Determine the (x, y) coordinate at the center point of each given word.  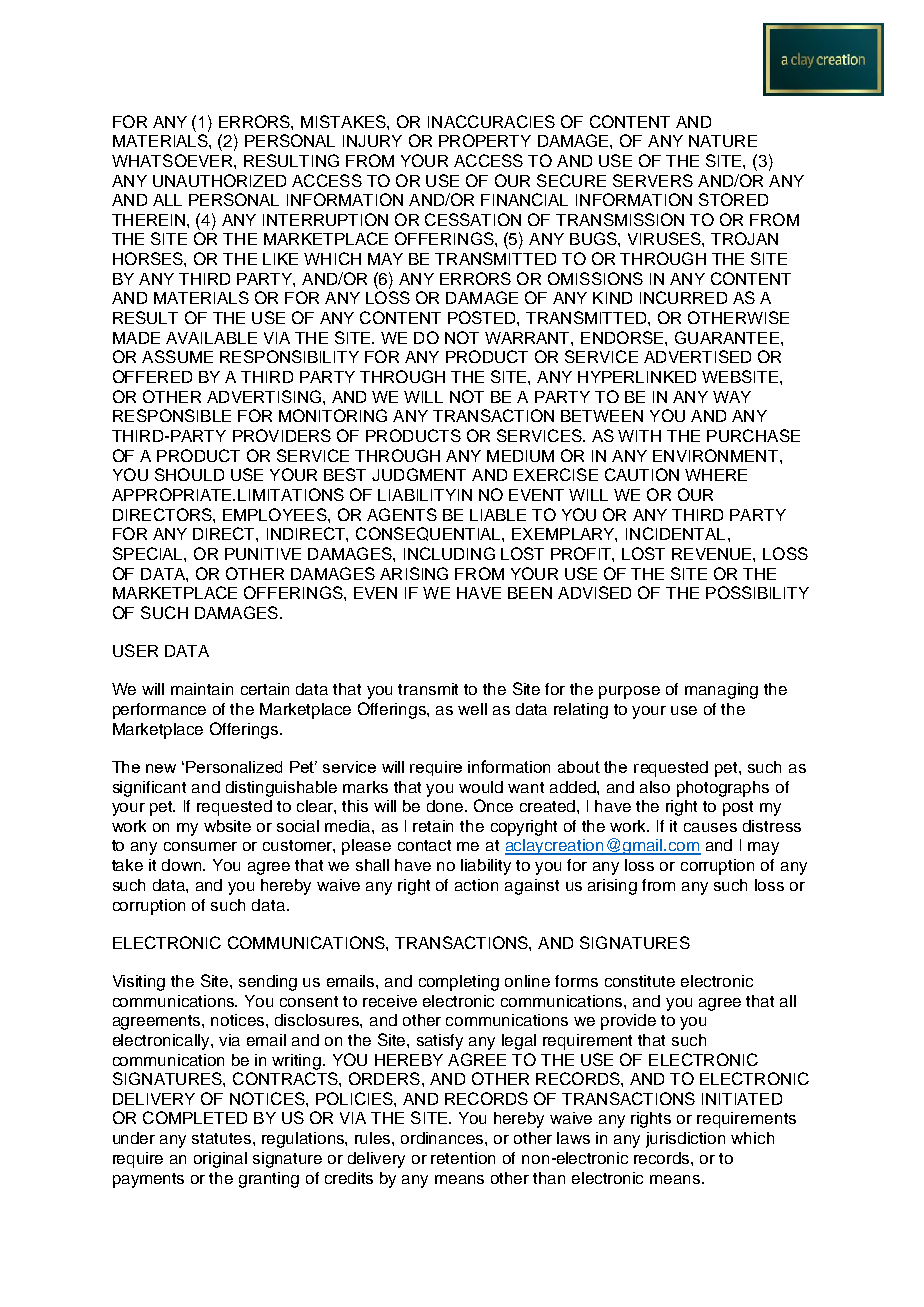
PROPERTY (485, 140)
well (472, 709)
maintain (202, 689)
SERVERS (653, 180)
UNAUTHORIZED (219, 180)
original (220, 1160)
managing (721, 691)
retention (463, 1158)
